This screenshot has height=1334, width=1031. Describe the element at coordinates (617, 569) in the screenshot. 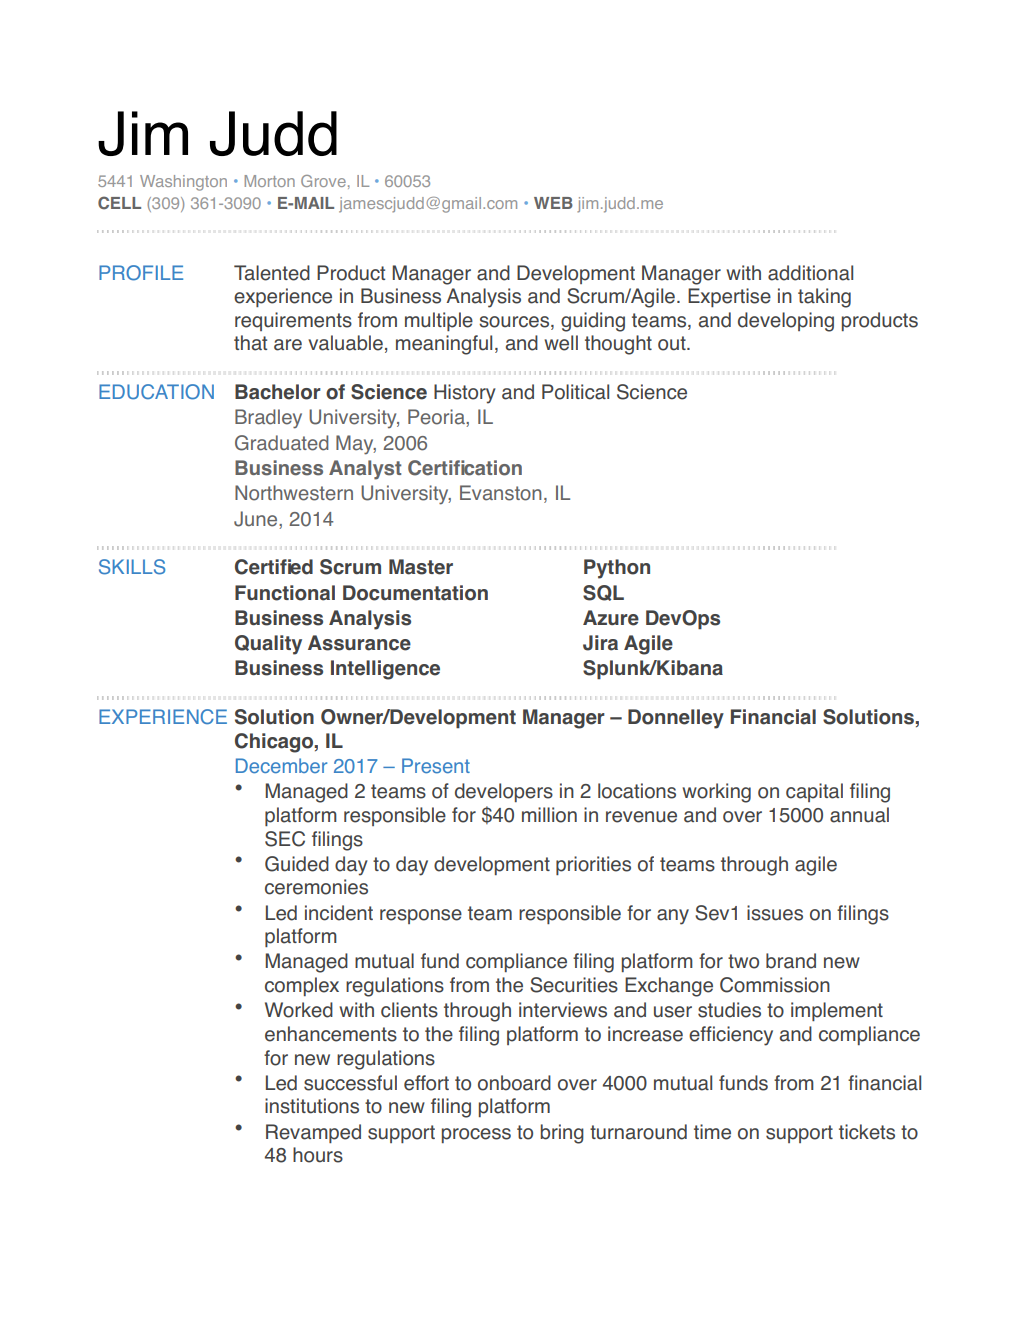

I see `Python` at that location.
